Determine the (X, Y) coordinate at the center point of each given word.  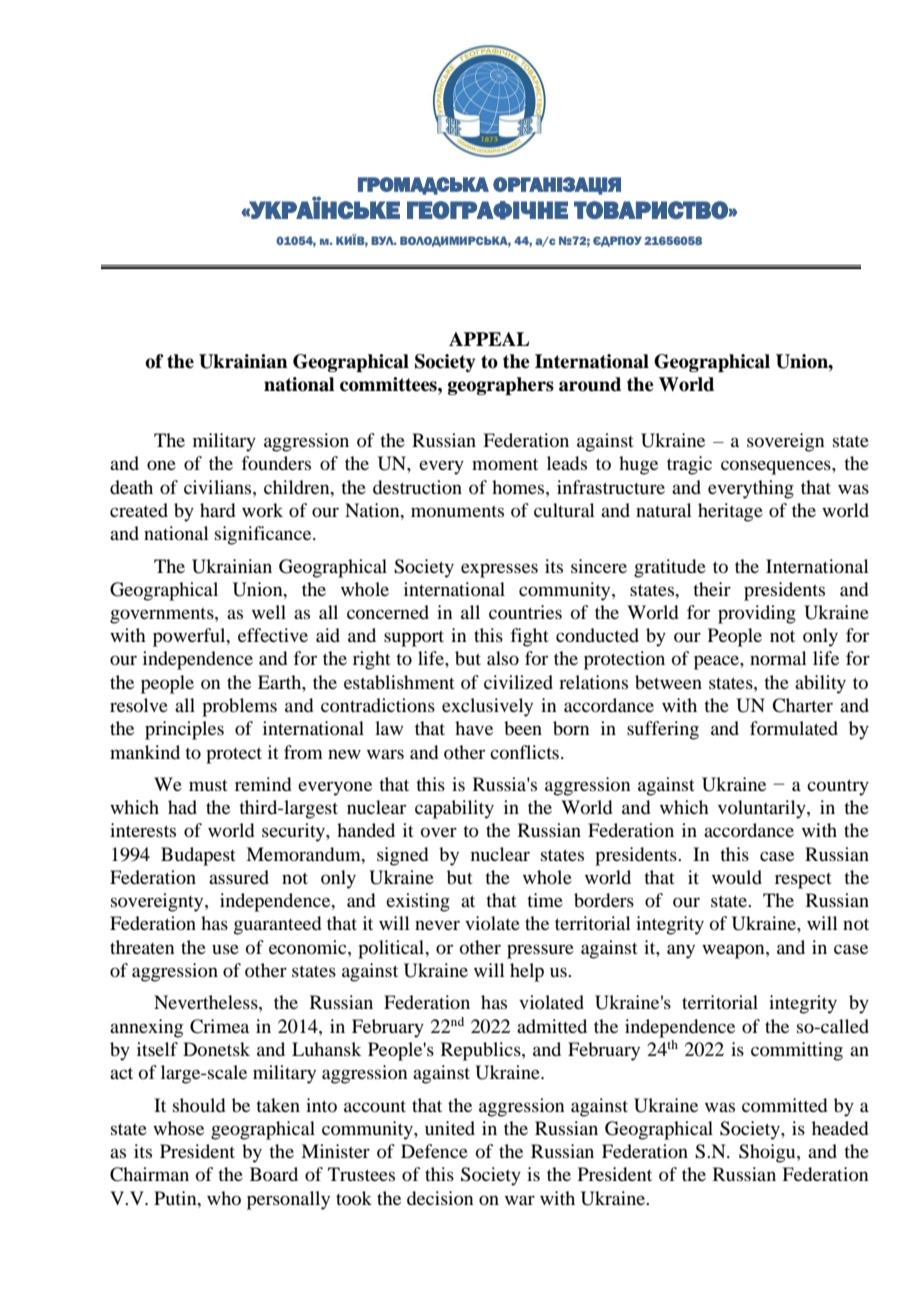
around (590, 384)
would (737, 877)
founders (276, 463)
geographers (501, 386)
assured (239, 877)
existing (418, 902)
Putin (176, 1198)
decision (440, 1198)
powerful (190, 637)
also (503, 658)
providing (757, 614)
